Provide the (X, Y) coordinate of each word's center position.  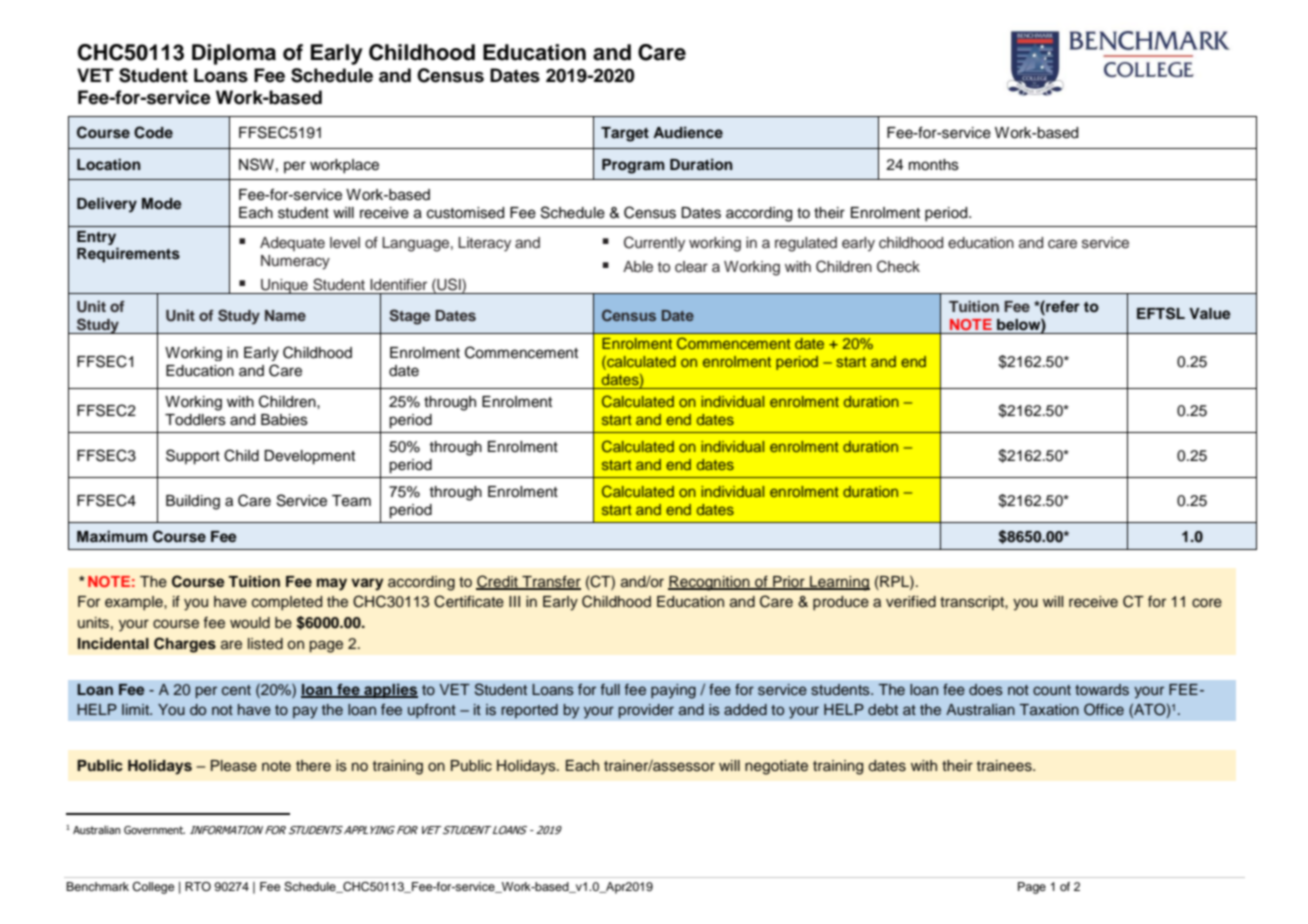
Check (898, 266)
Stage (409, 317)
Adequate (292, 244)
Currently (654, 244)
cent (236, 690)
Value (1210, 314)
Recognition (710, 583)
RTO (198, 886)
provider (646, 711)
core (1207, 603)
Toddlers (195, 420)
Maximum (112, 536)
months (934, 165)
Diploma (234, 54)
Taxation (1049, 709)
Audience (688, 132)
